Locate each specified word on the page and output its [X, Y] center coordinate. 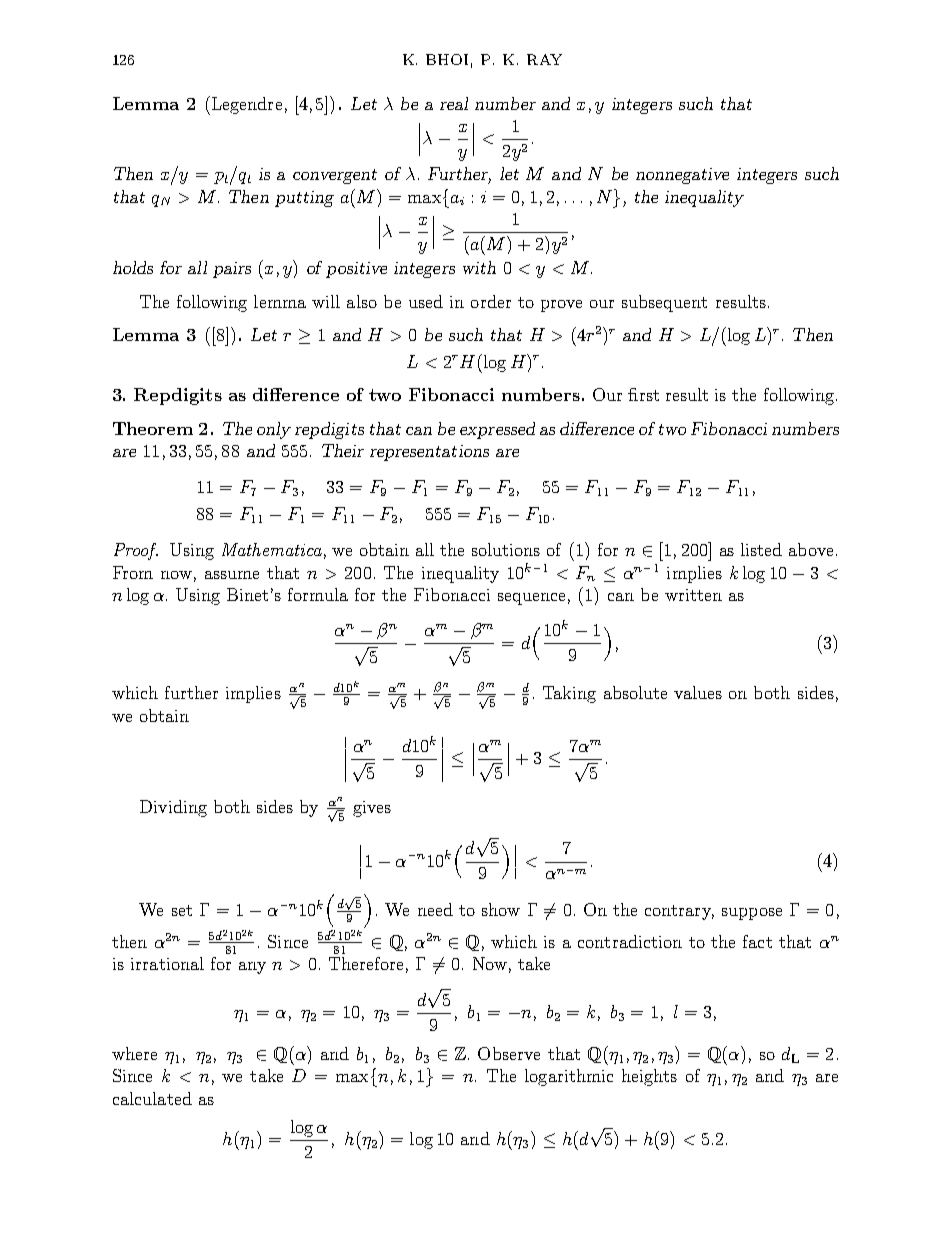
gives [372, 809]
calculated [152, 1098]
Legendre [245, 105]
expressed [497, 430]
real [454, 103]
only [274, 430]
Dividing [173, 808]
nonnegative [682, 176]
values [698, 692]
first [643, 394]
